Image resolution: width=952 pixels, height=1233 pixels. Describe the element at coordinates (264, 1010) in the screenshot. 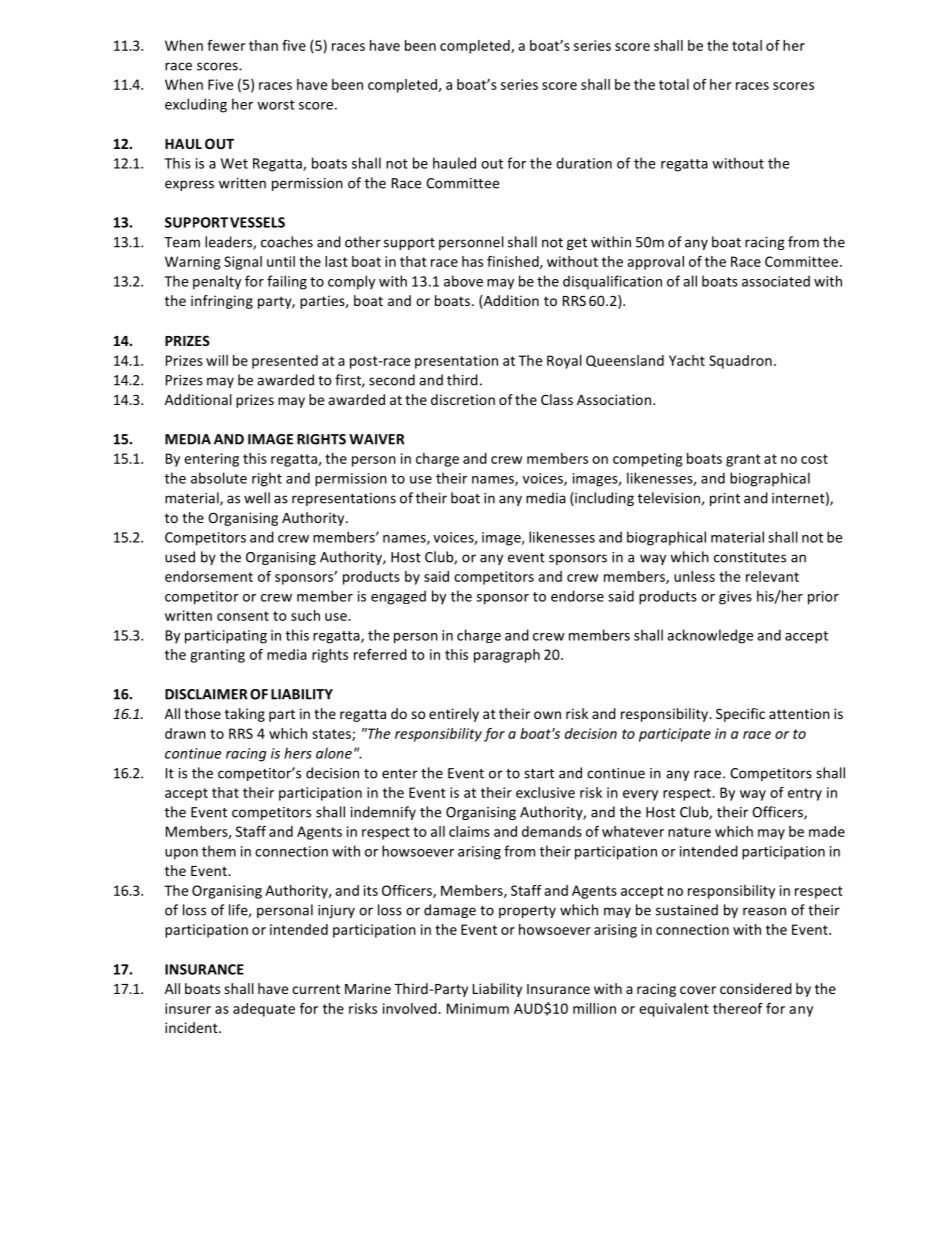

I see `adequate` at that location.
